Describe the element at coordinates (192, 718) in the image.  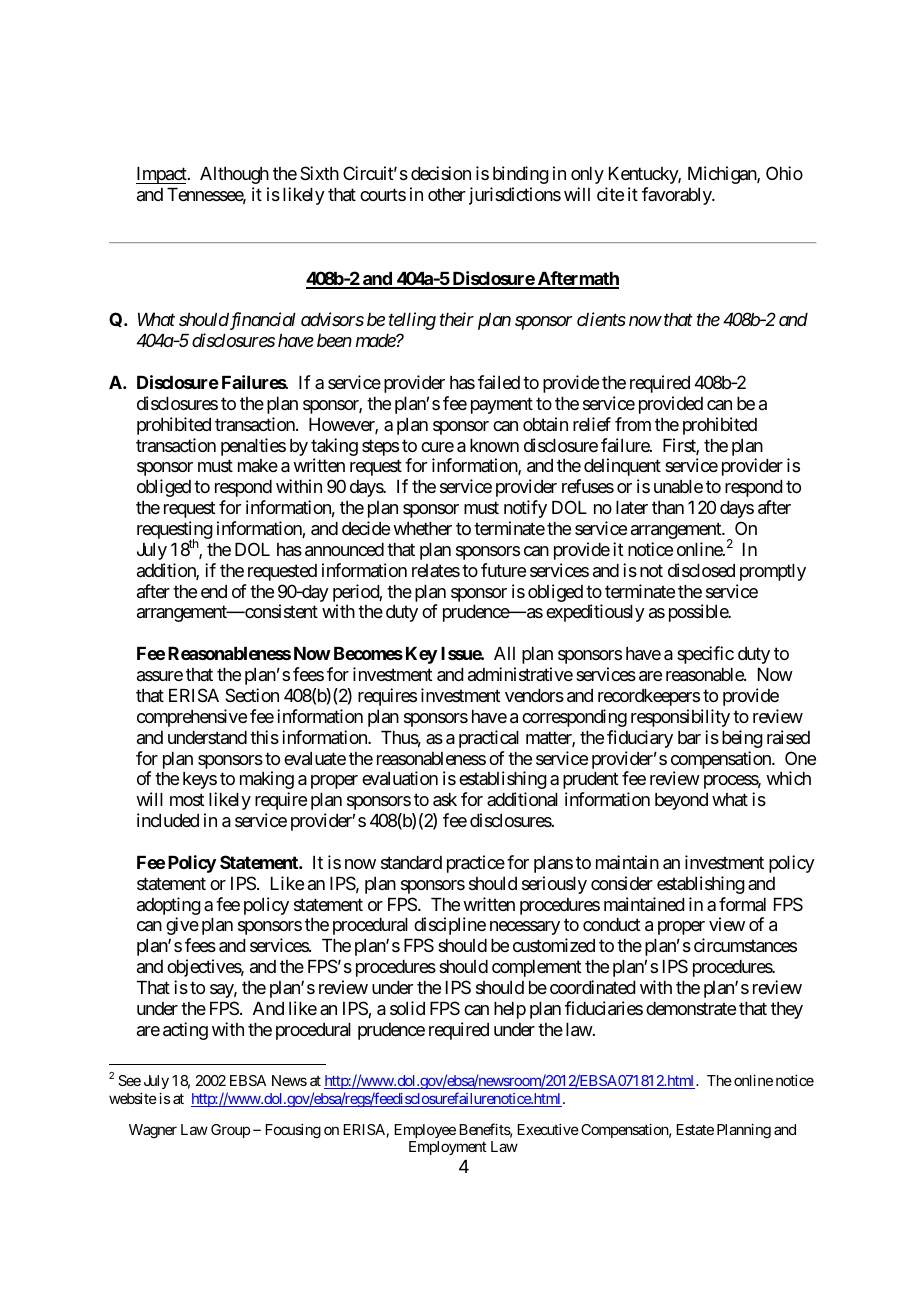
I see `comprehensive` at that location.
